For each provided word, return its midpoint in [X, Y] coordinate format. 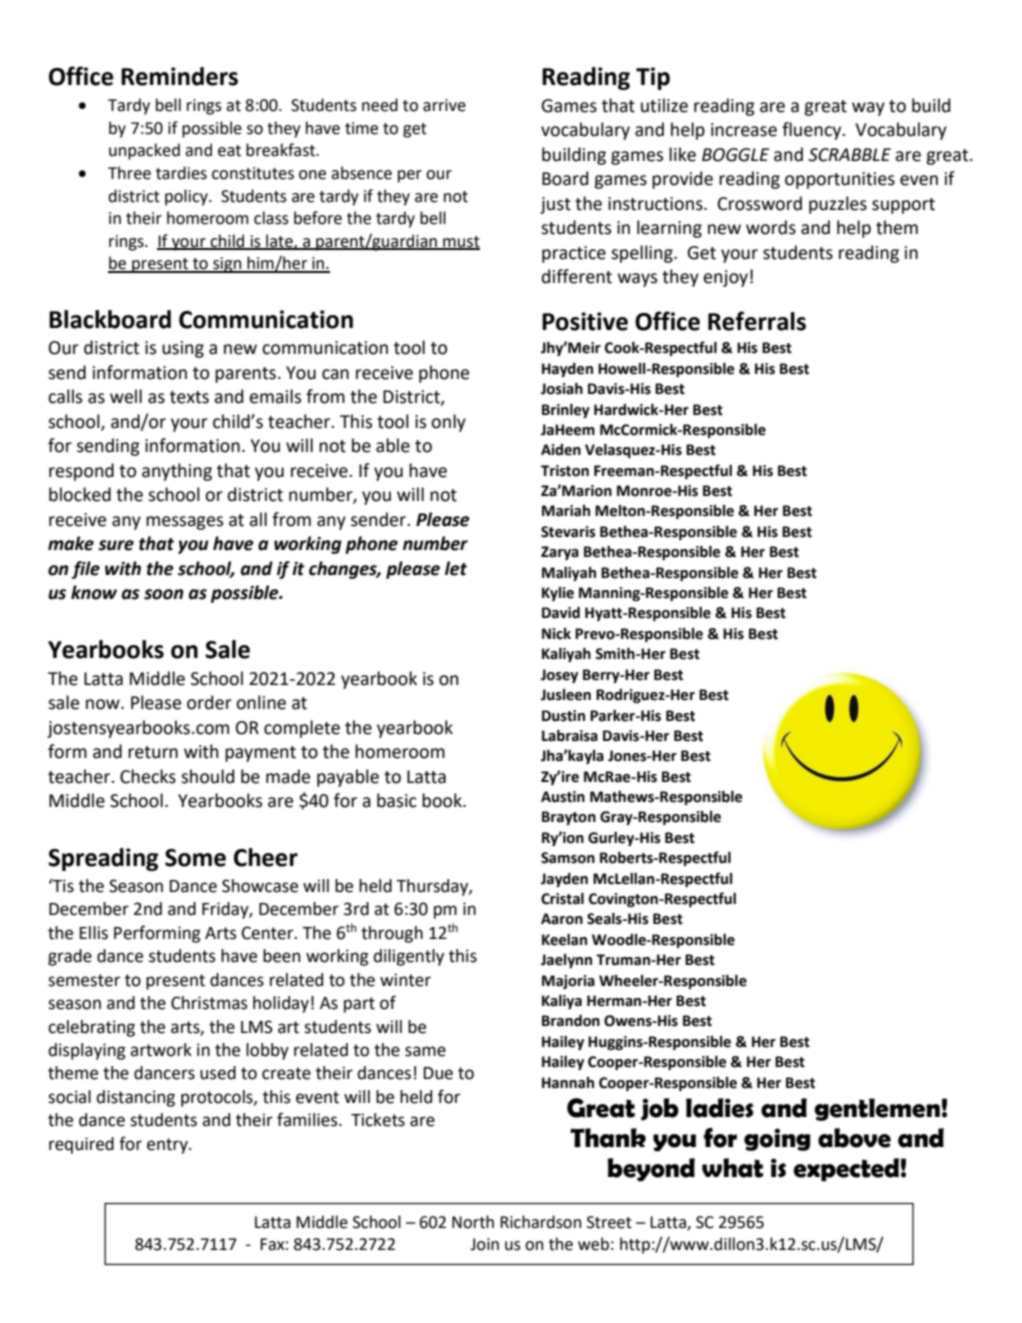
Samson [568, 858]
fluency [813, 131]
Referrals [757, 321]
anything [177, 472]
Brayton [569, 818]
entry [168, 1146]
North [473, 1222]
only [448, 423]
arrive [444, 105]
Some [195, 858]
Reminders [179, 76]
